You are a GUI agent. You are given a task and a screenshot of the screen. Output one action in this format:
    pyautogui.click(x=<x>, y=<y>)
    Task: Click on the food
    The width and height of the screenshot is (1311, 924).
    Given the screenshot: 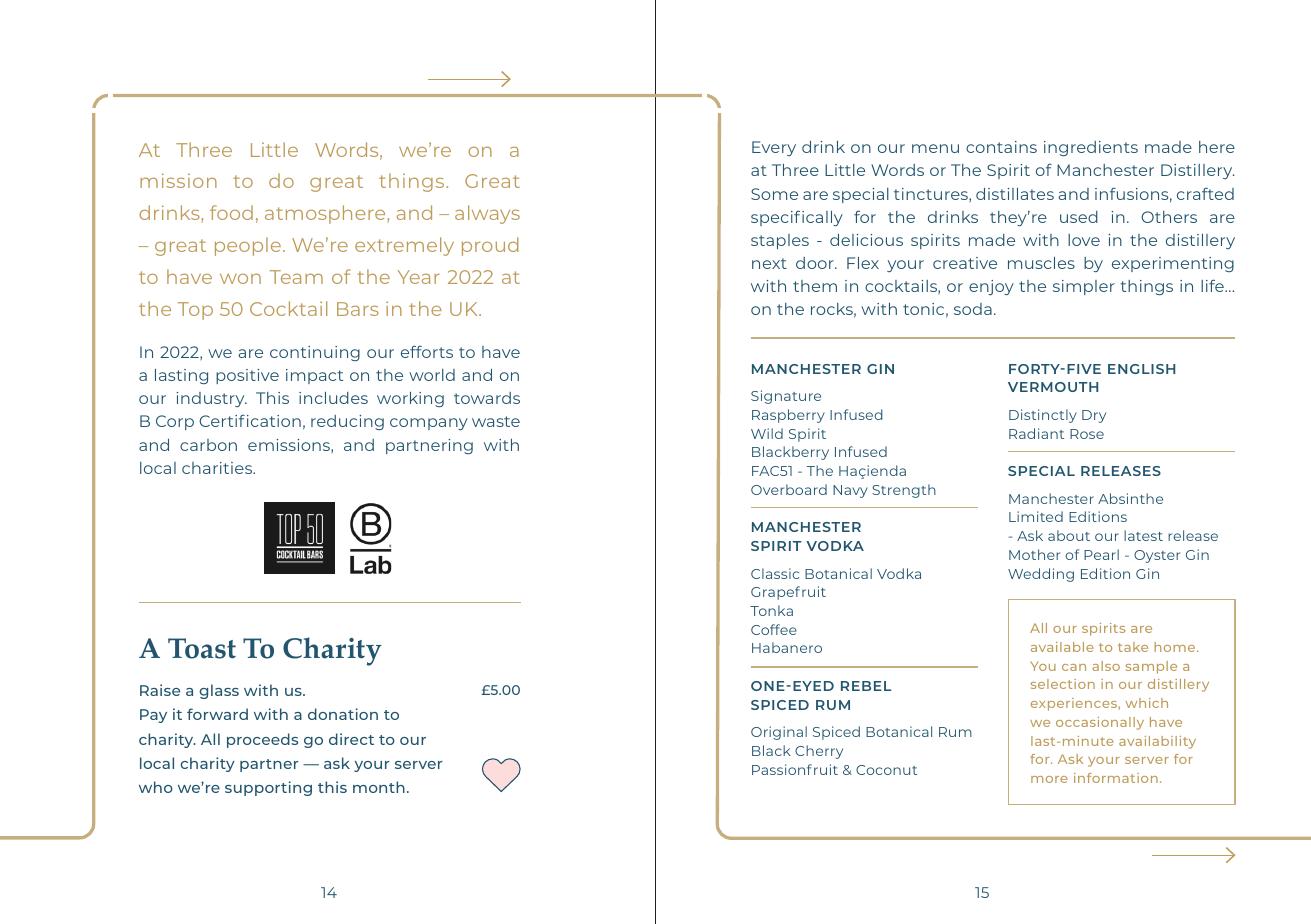 What is the action you would take?
    pyautogui.click(x=231, y=212)
